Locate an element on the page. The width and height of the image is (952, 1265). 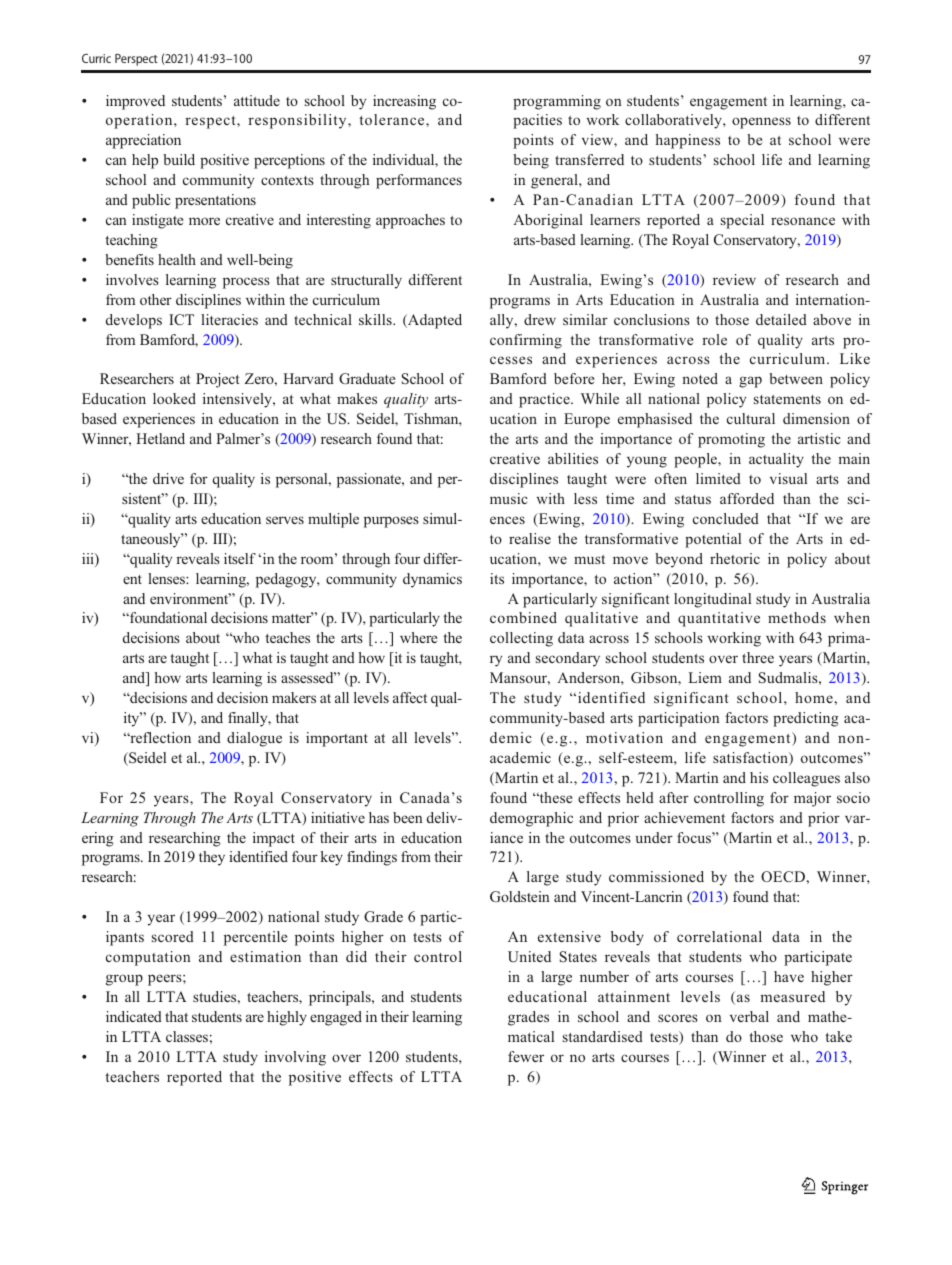
cultural is located at coordinates (751, 418).
